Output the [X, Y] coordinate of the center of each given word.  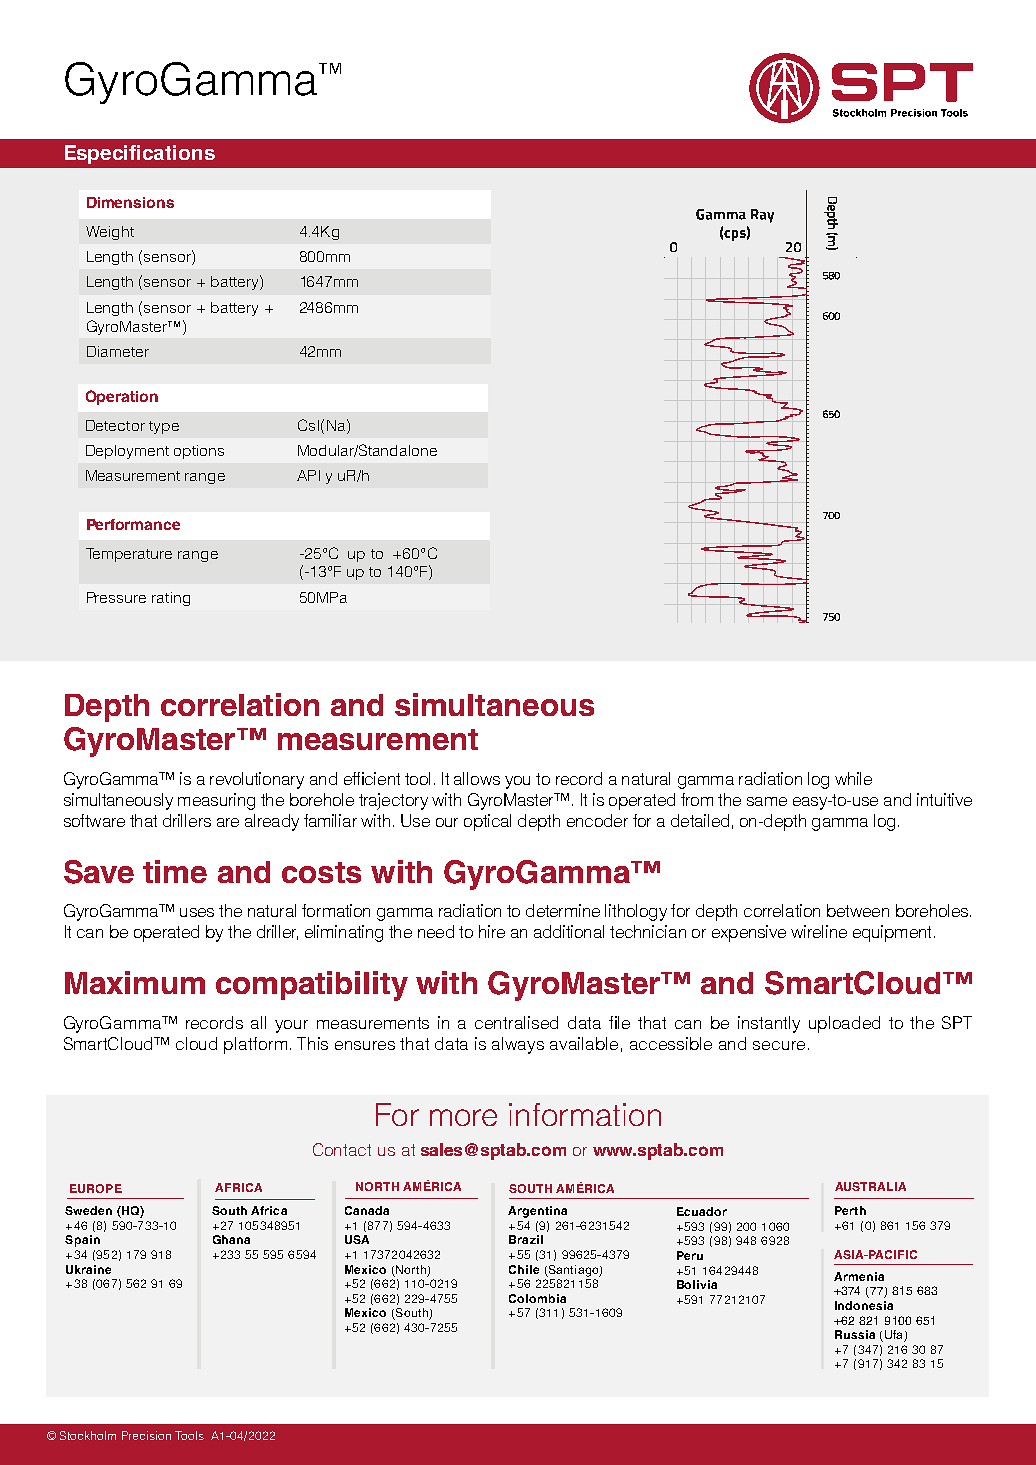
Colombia [537, 1298]
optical [487, 822]
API [308, 475]
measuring [216, 801]
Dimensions [130, 202]
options [199, 452]
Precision [146, 1435]
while [853, 778]
